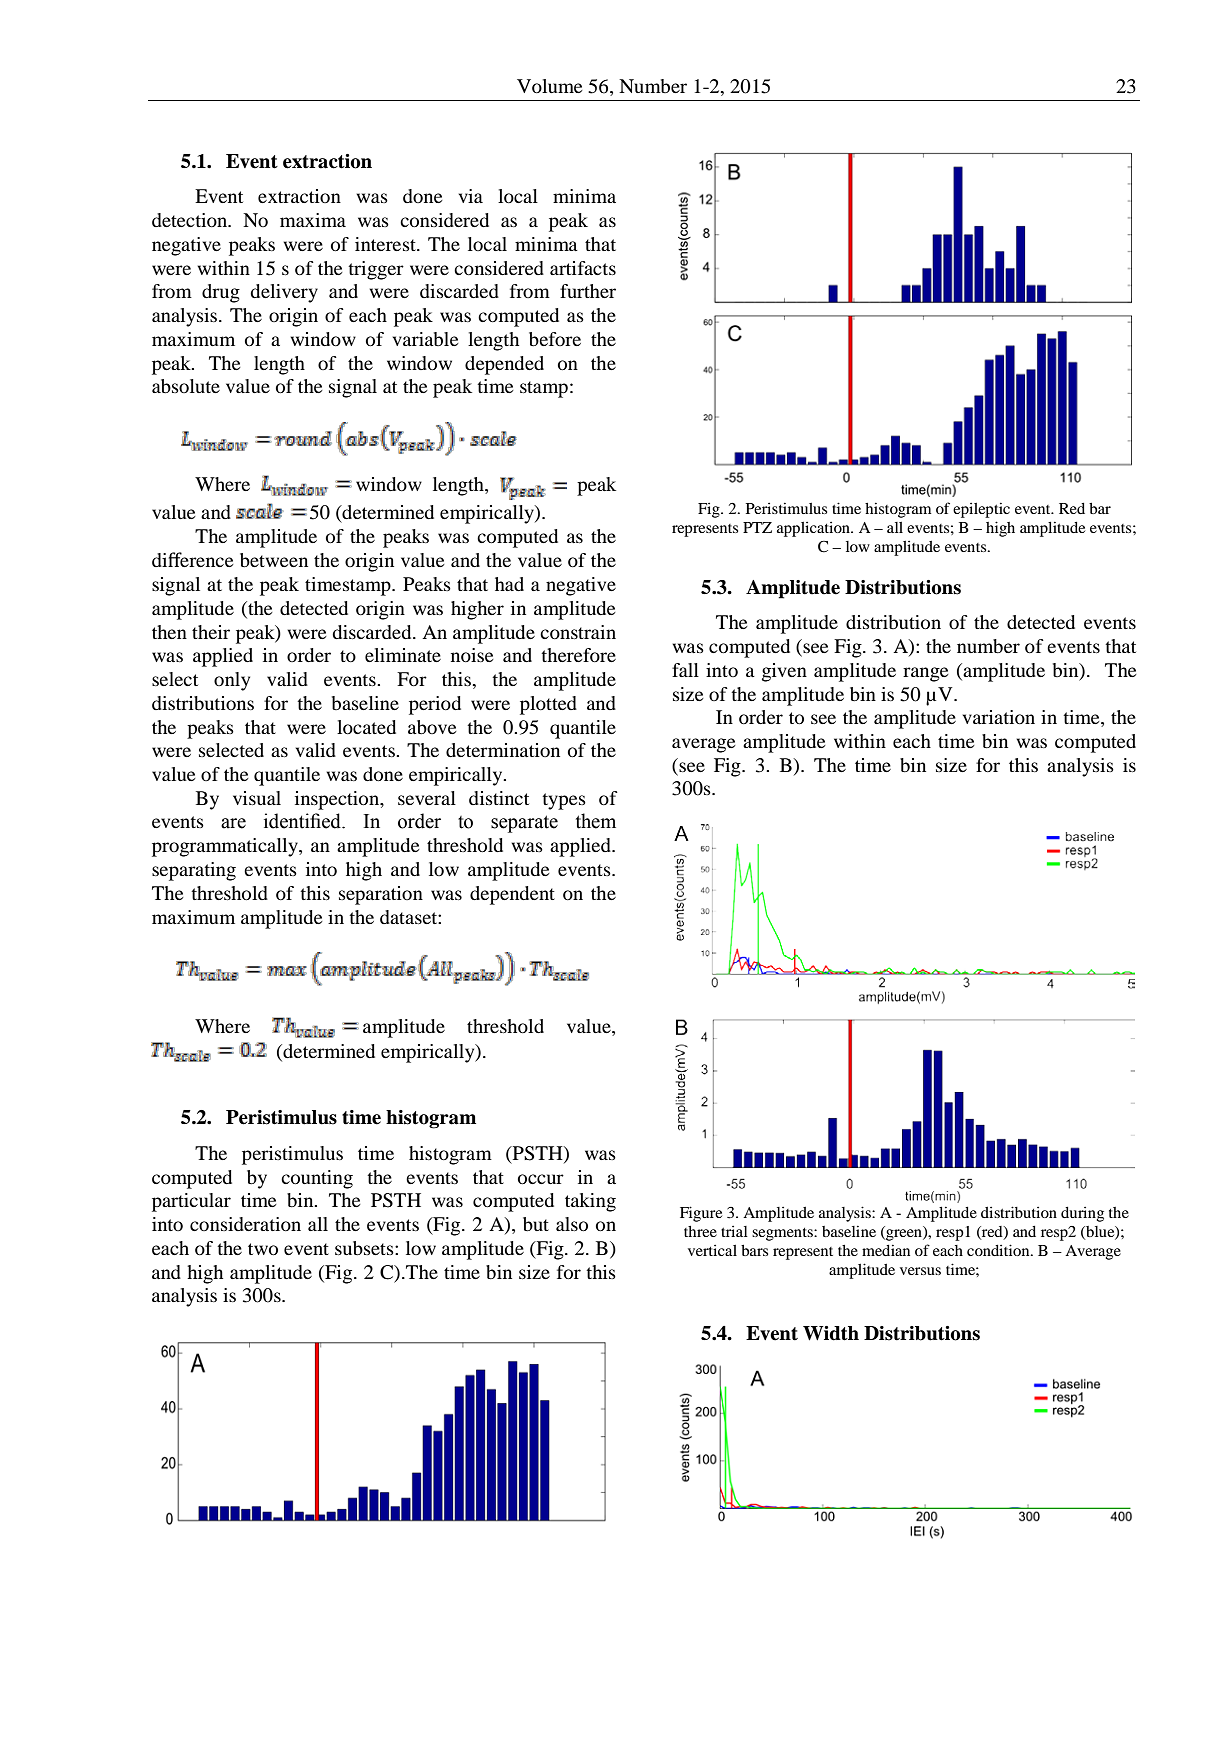 The width and height of the screenshot is (1230, 1738). Describe the element at coordinates (999, 717) in the screenshot. I see `variation` at that location.
